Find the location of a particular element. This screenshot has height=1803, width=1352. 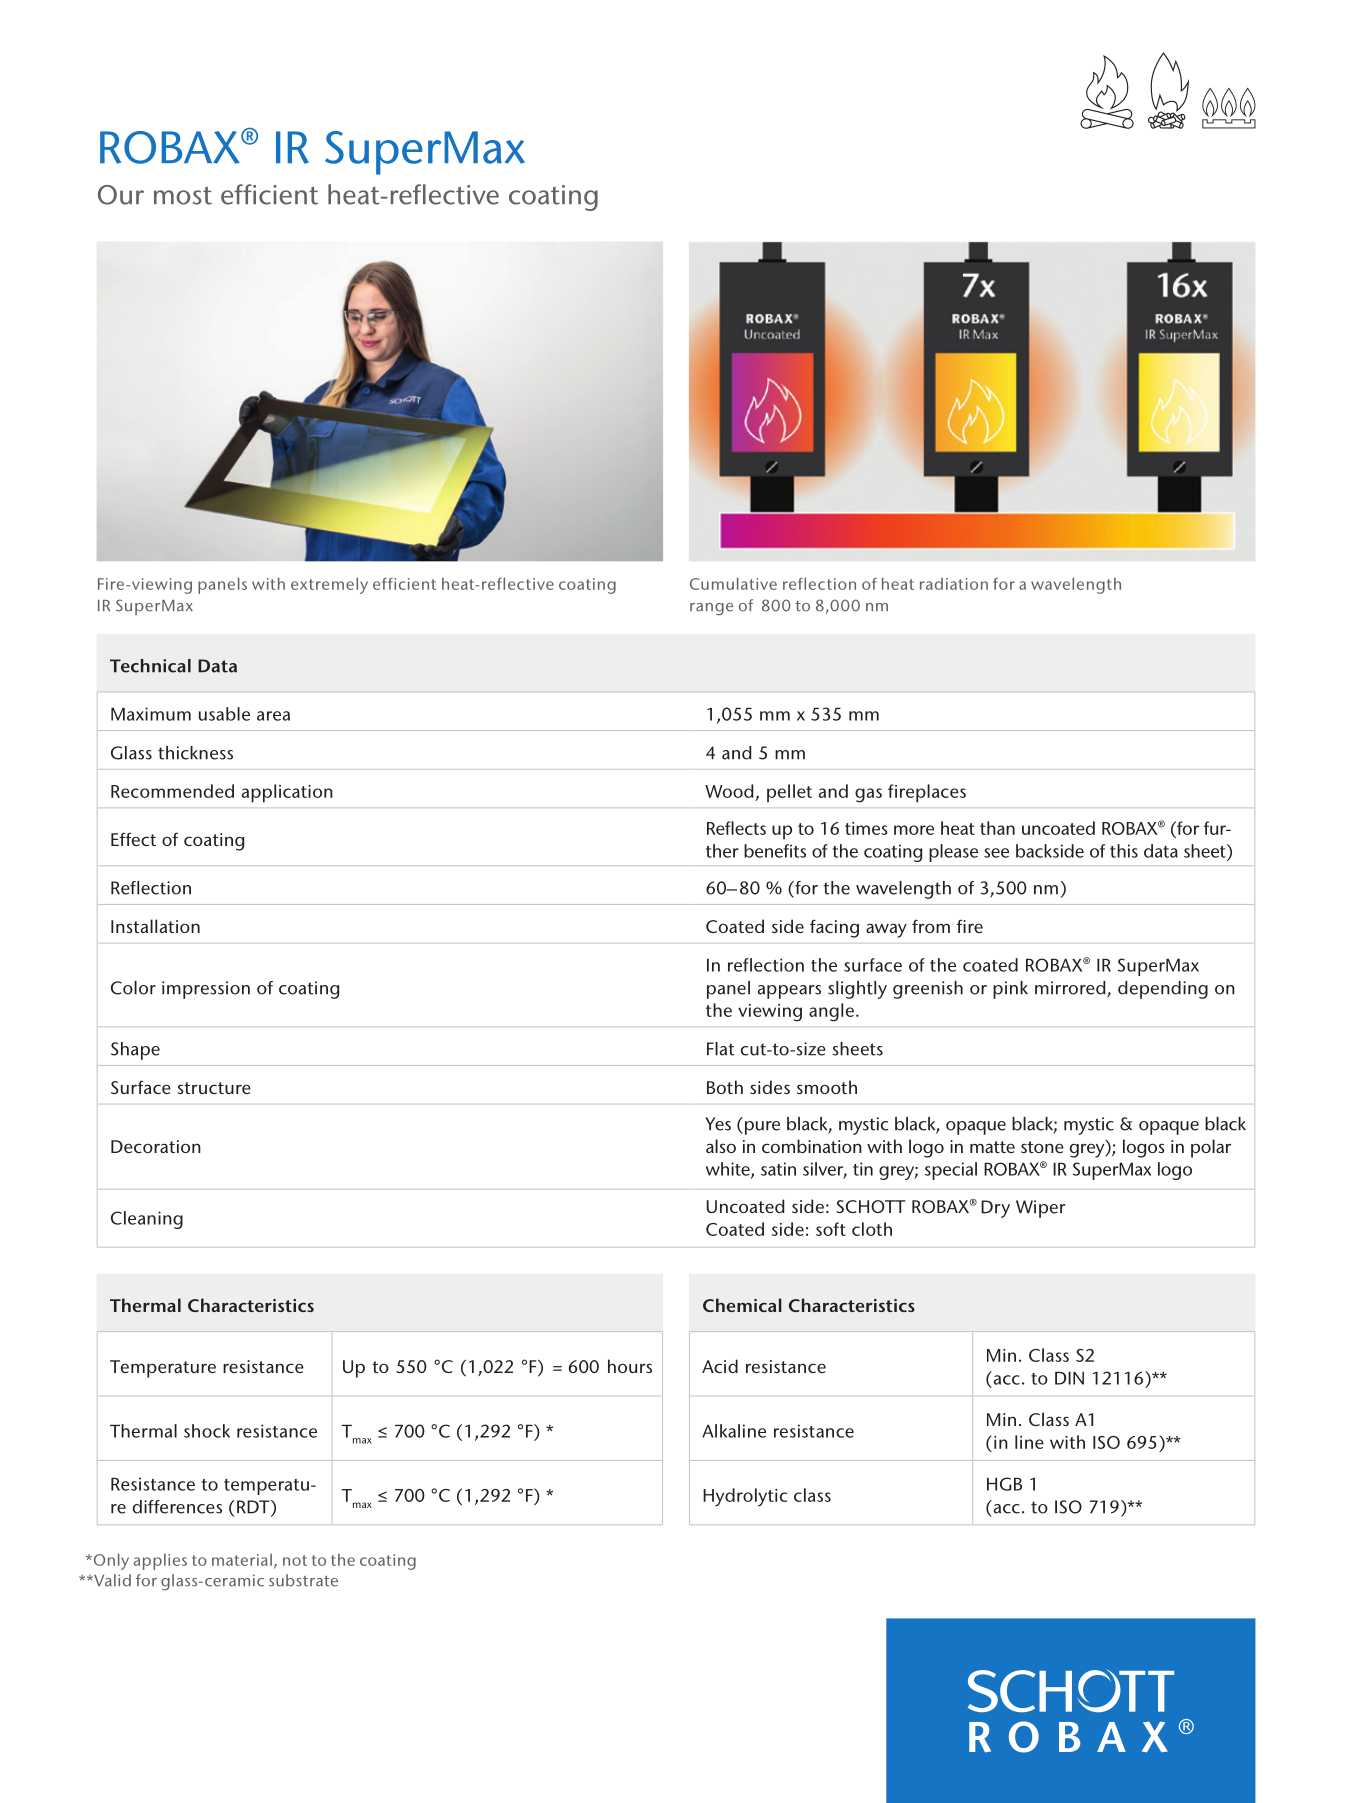

radiation is located at coordinates (954, 584).
